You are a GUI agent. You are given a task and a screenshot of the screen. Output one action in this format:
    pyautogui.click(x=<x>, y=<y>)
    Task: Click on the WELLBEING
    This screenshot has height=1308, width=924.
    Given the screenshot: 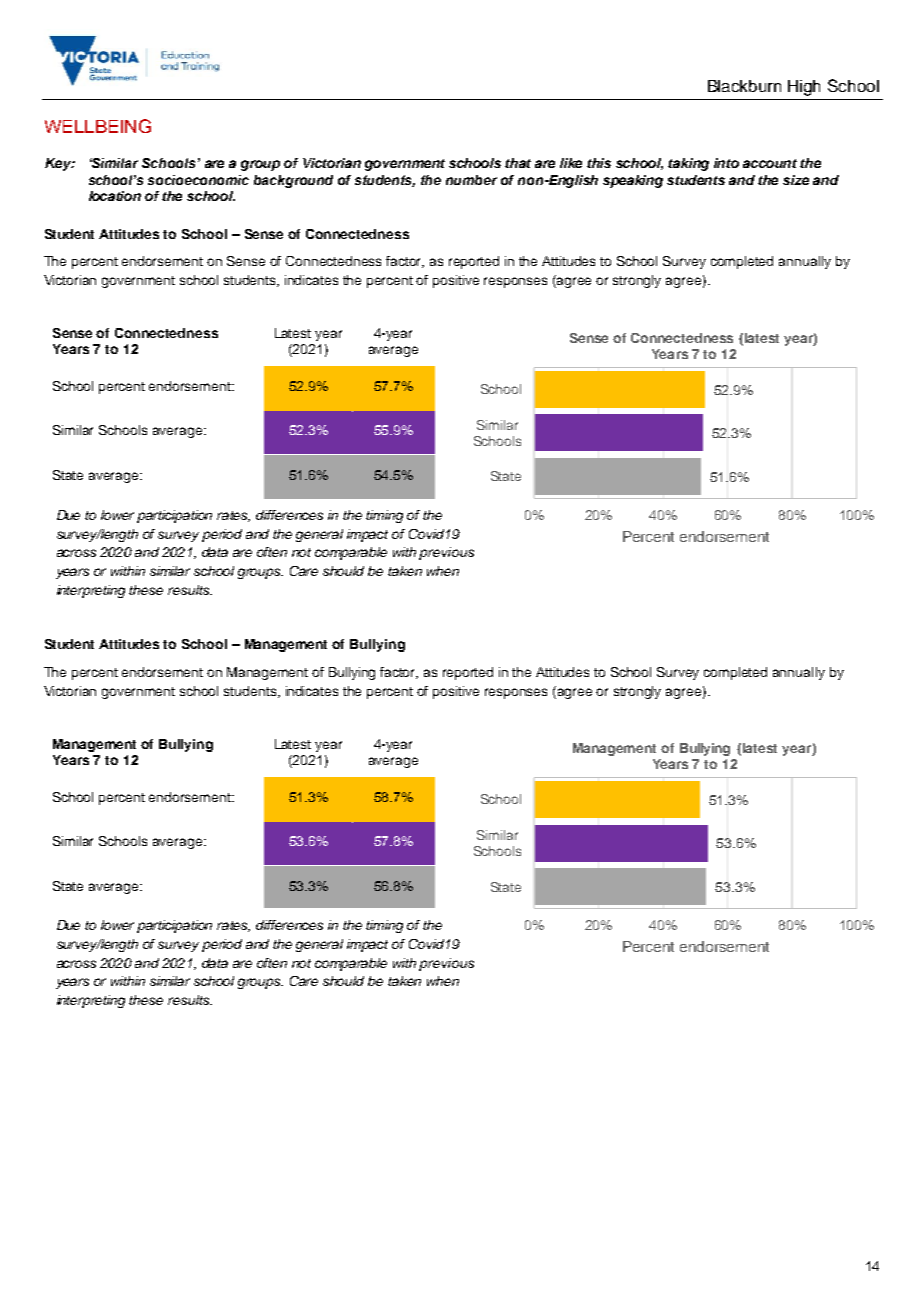 What is the action you would take?
    pyautogui.click(x=98, y=126)
